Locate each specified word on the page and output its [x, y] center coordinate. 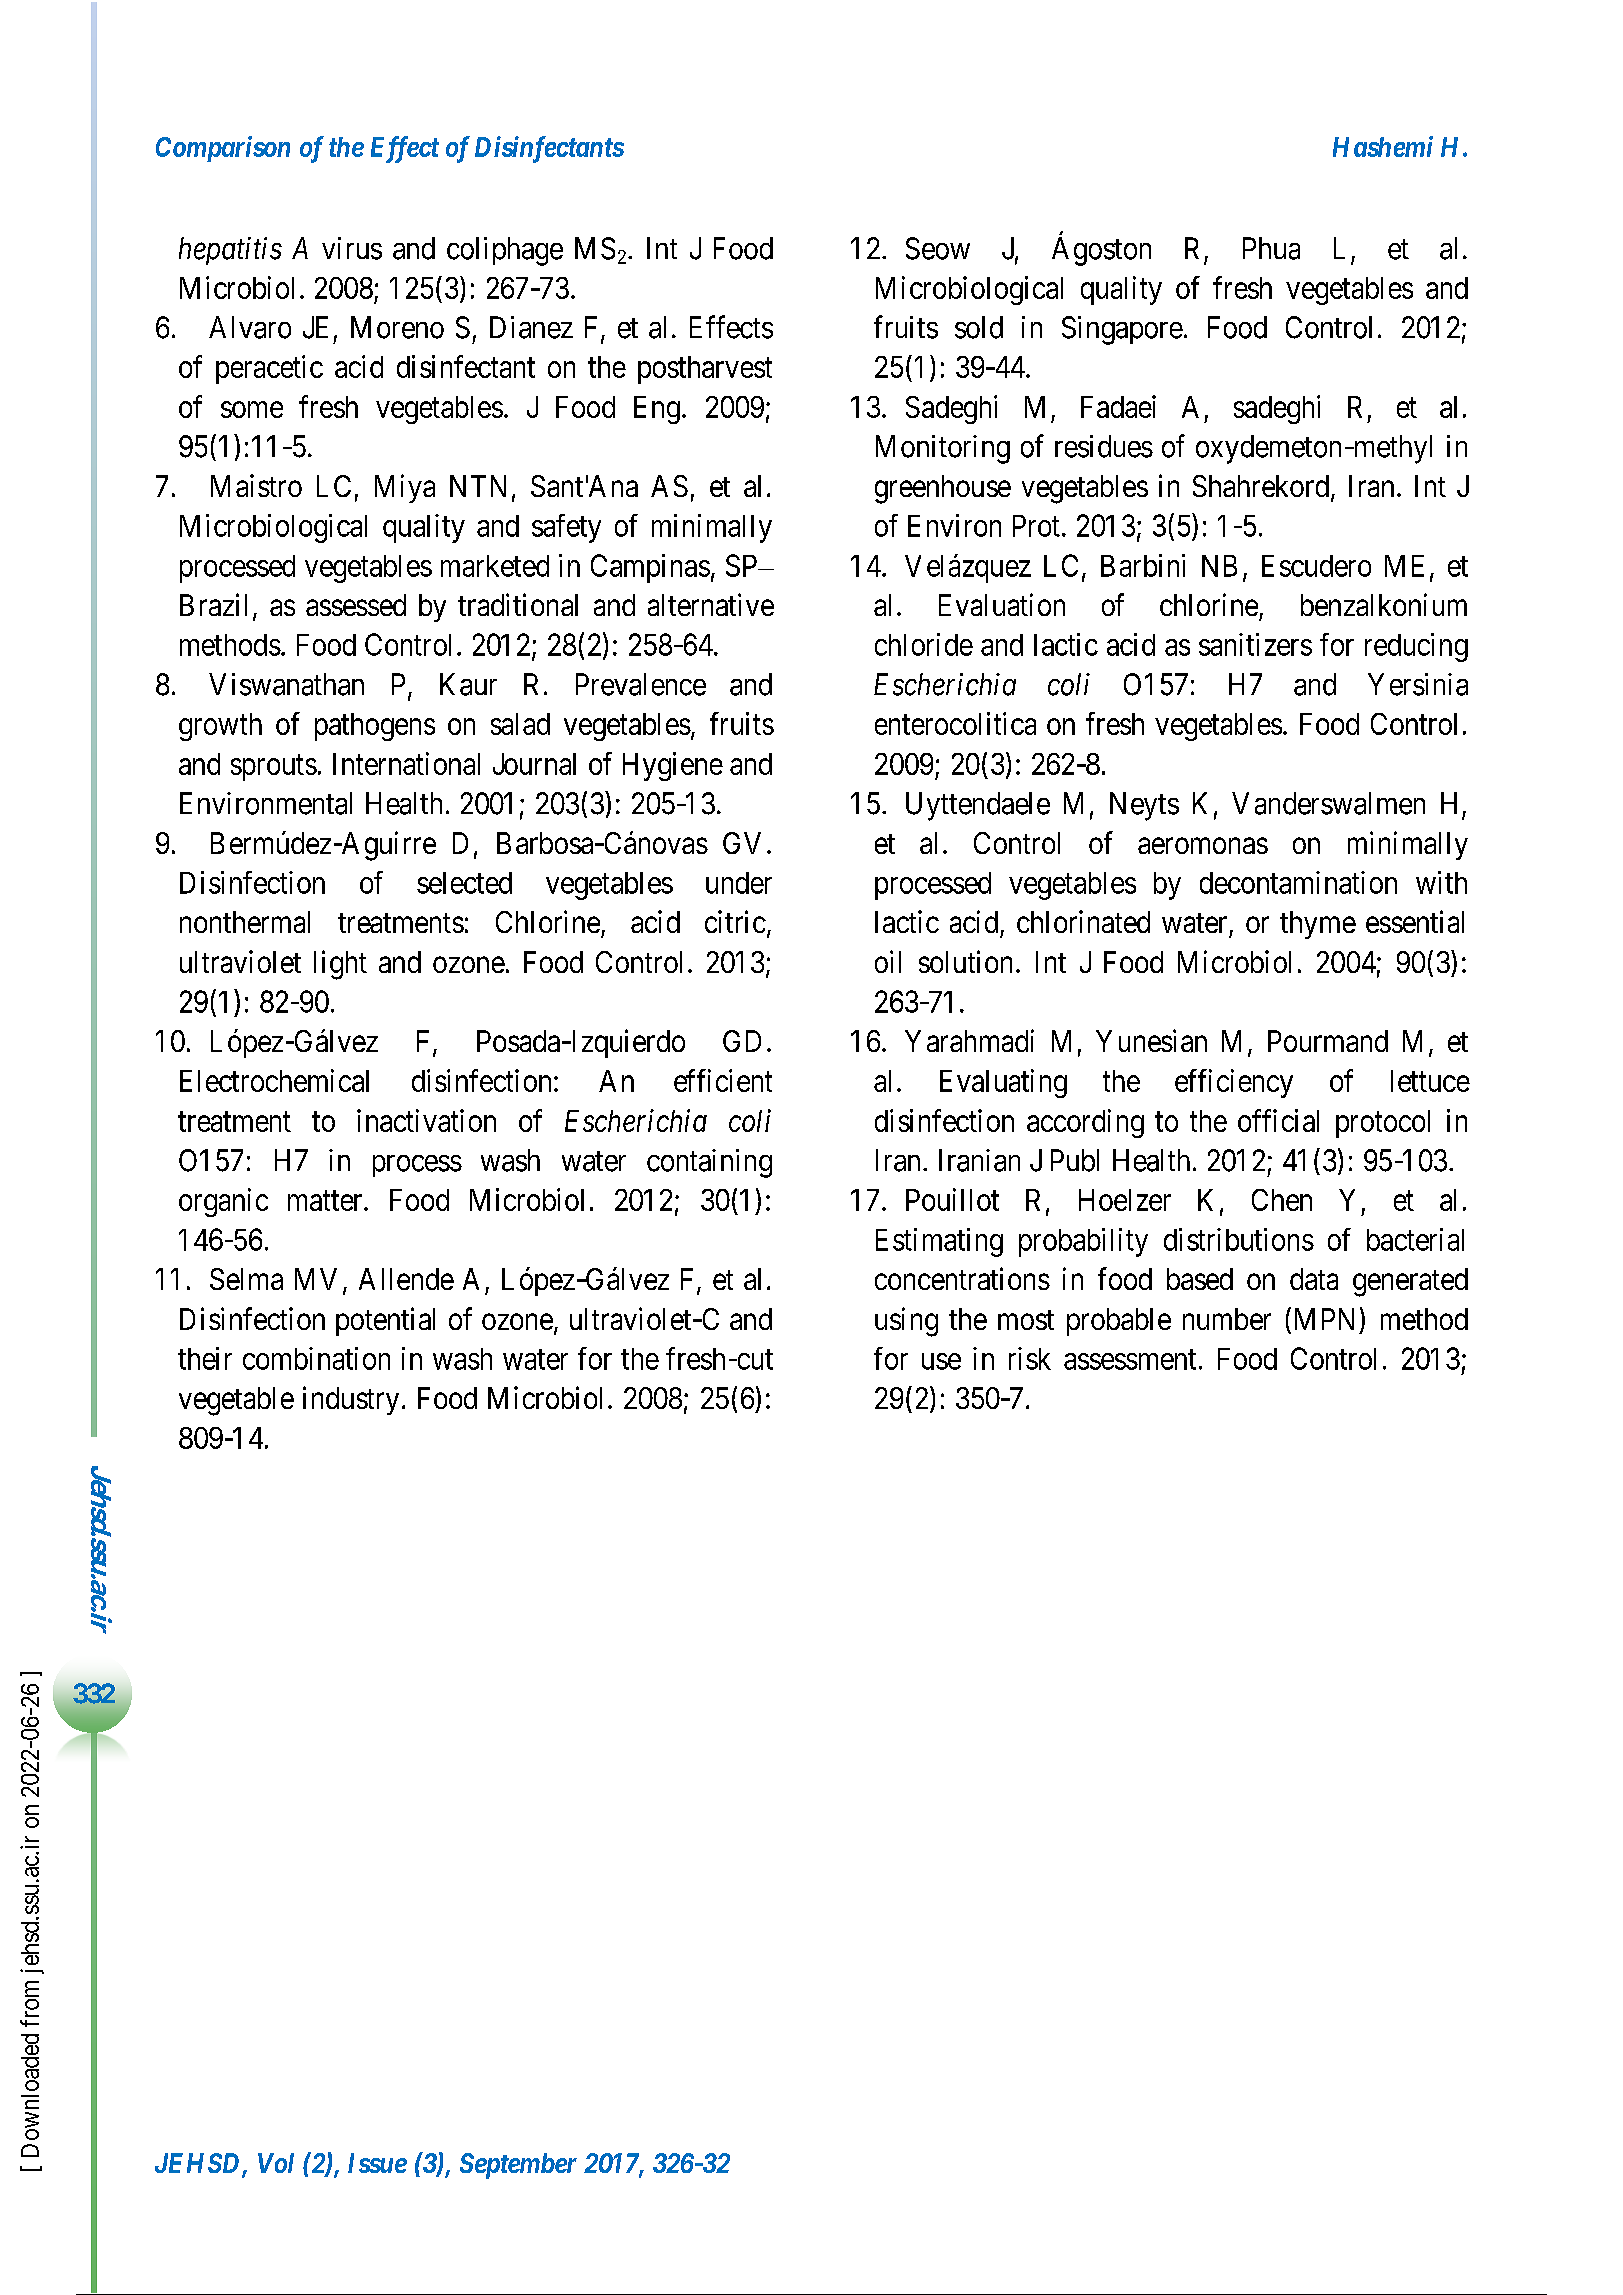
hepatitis [230, 251]
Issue [377, 2163]
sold [979, 327]
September [518, 2166]
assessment [1130, 1360]
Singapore [1122, 330]
